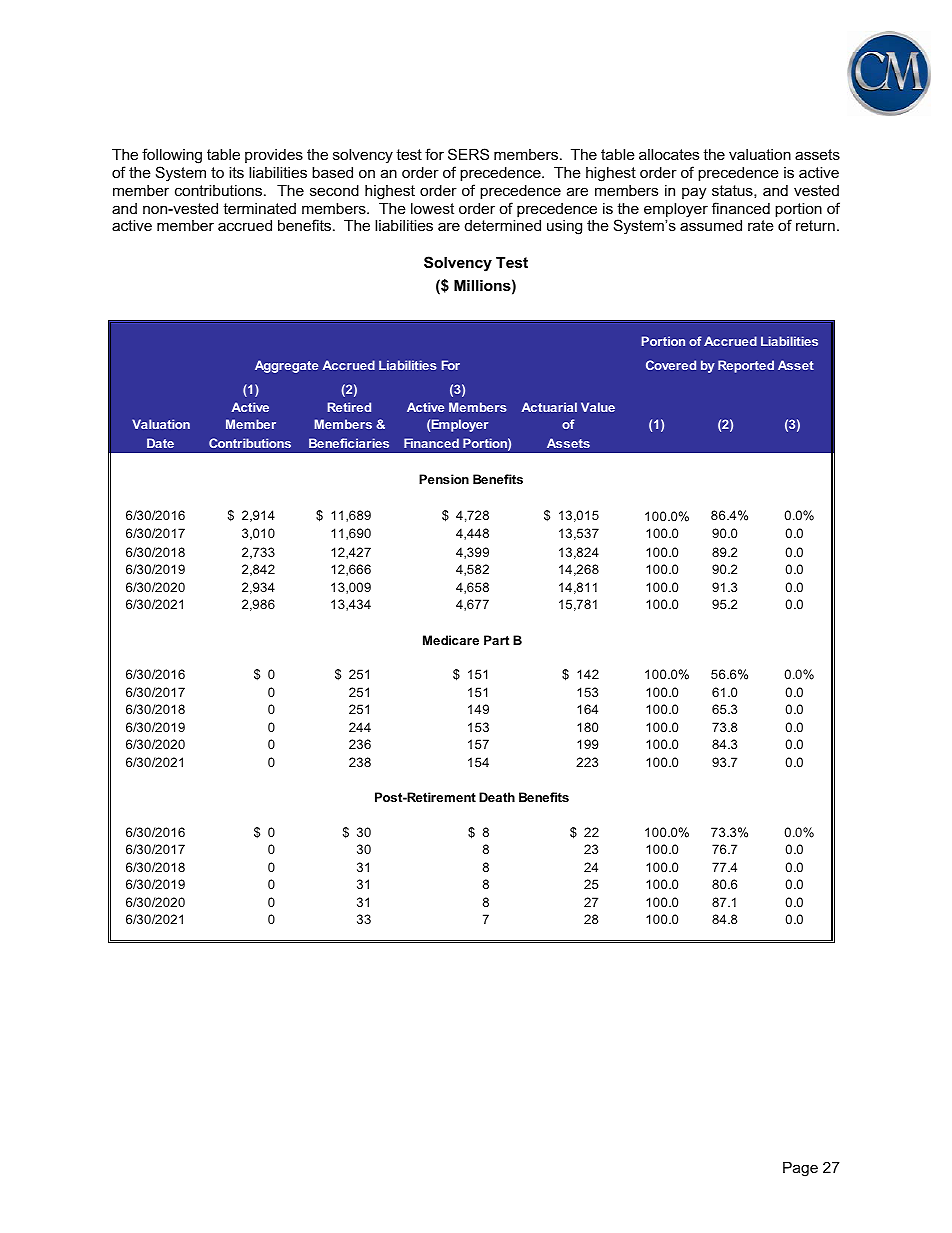  I want to click on pay, so click(694, 193).
